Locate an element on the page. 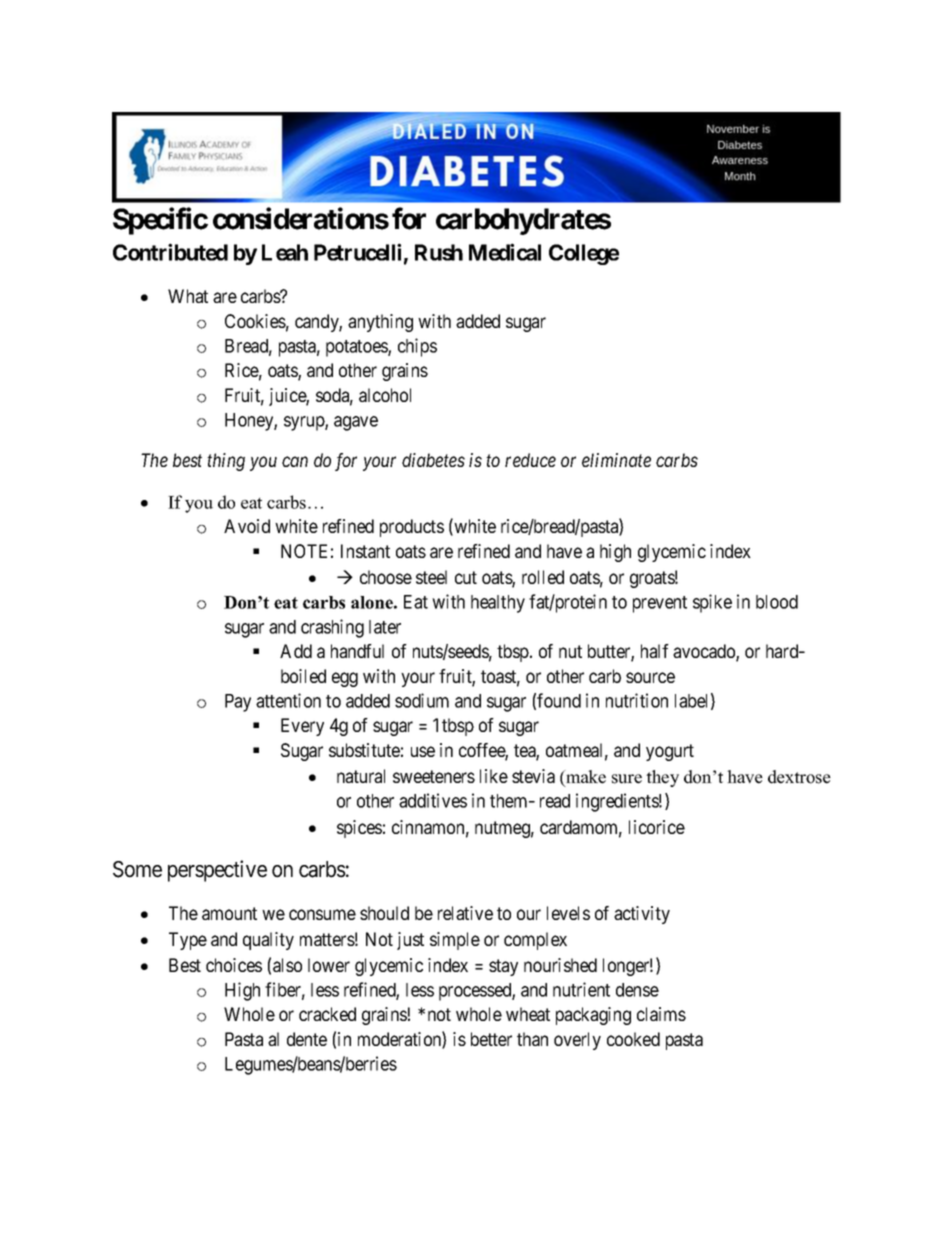 Image resolution: width=952 pixels, height=1233 pixels. perspective is located at coordinates (217, 871).
